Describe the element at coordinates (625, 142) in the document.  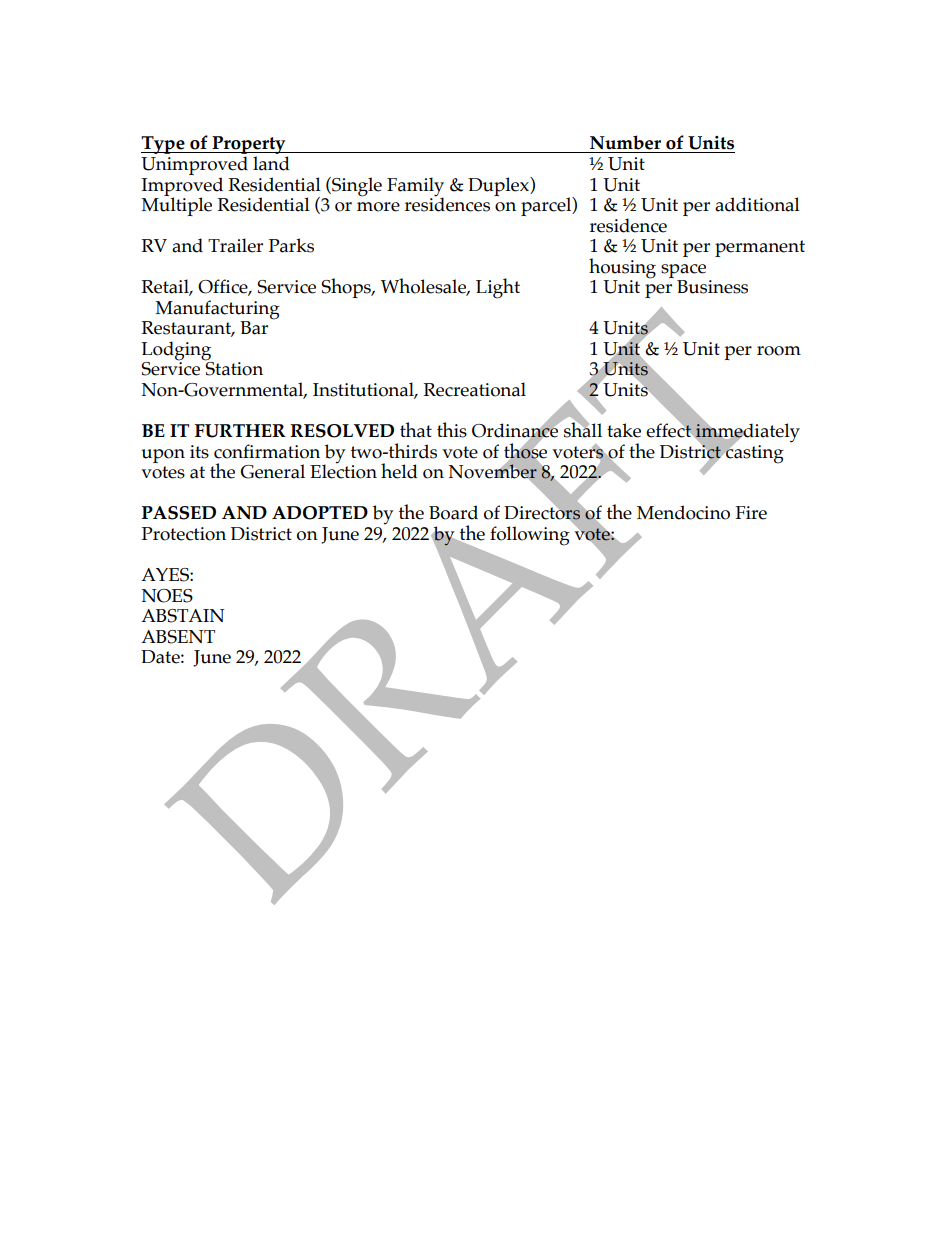
I see `Number` at that location.
